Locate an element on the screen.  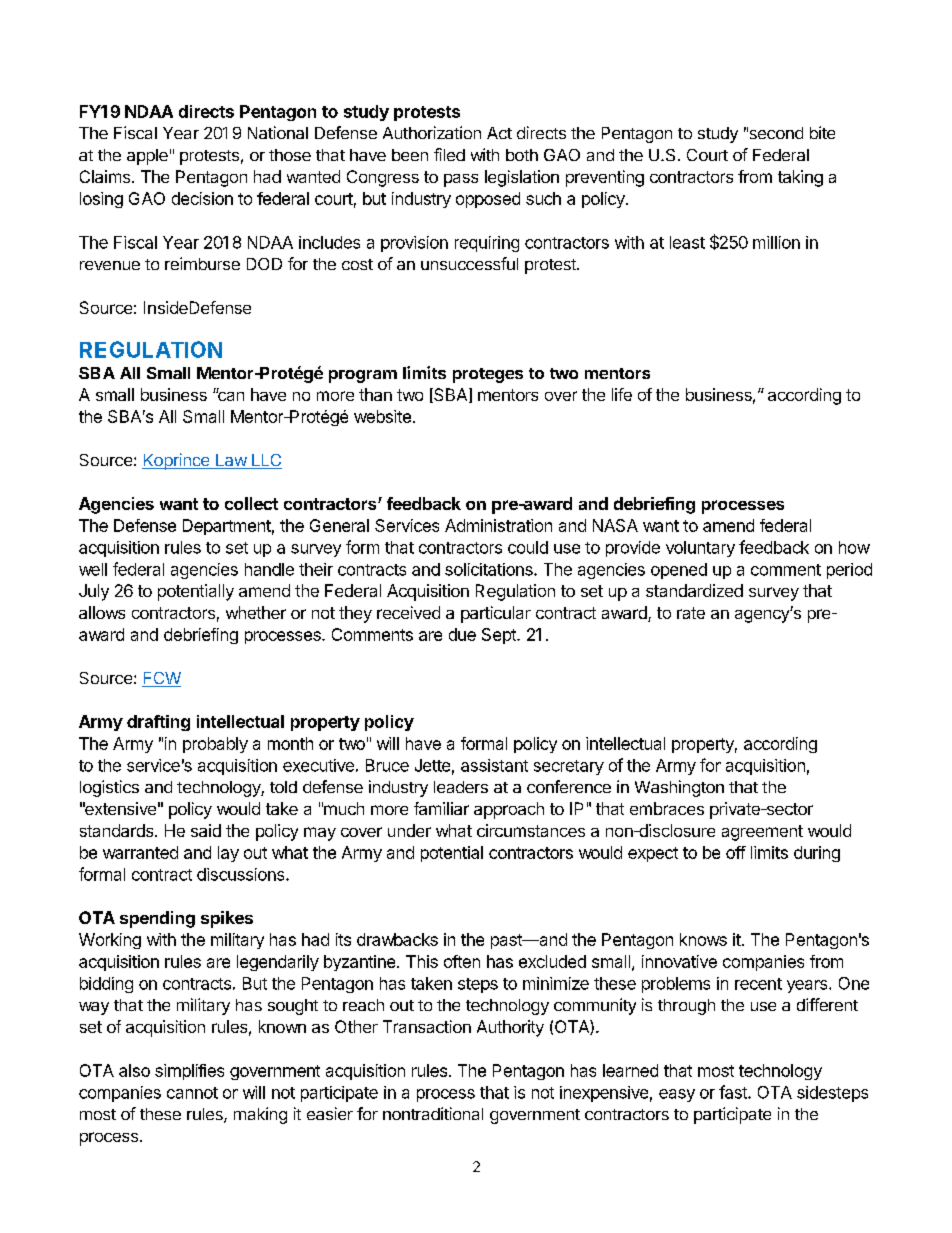
due is located at coordinates (462, 634).
